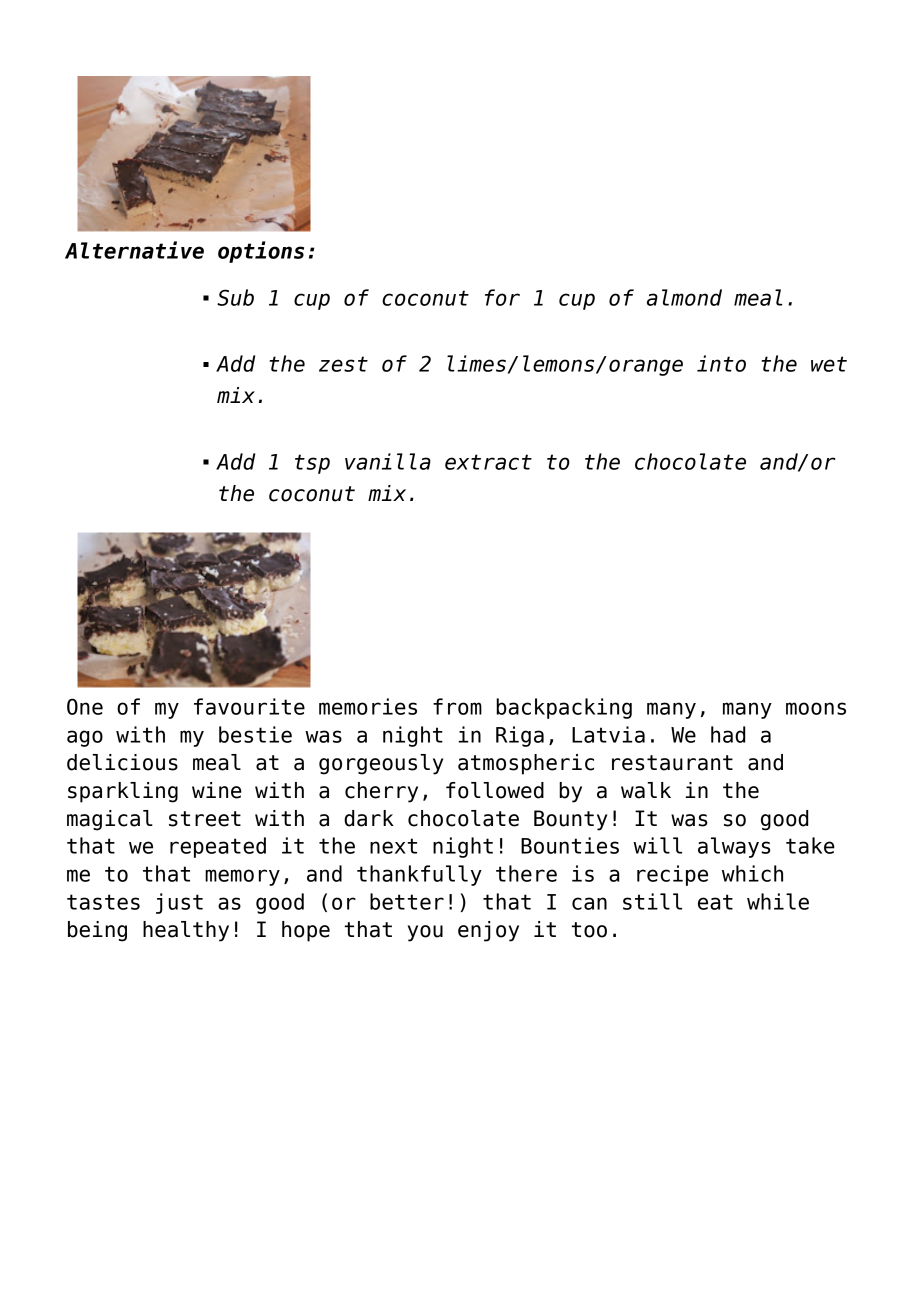  I want to click on for, so click(502, 297).
